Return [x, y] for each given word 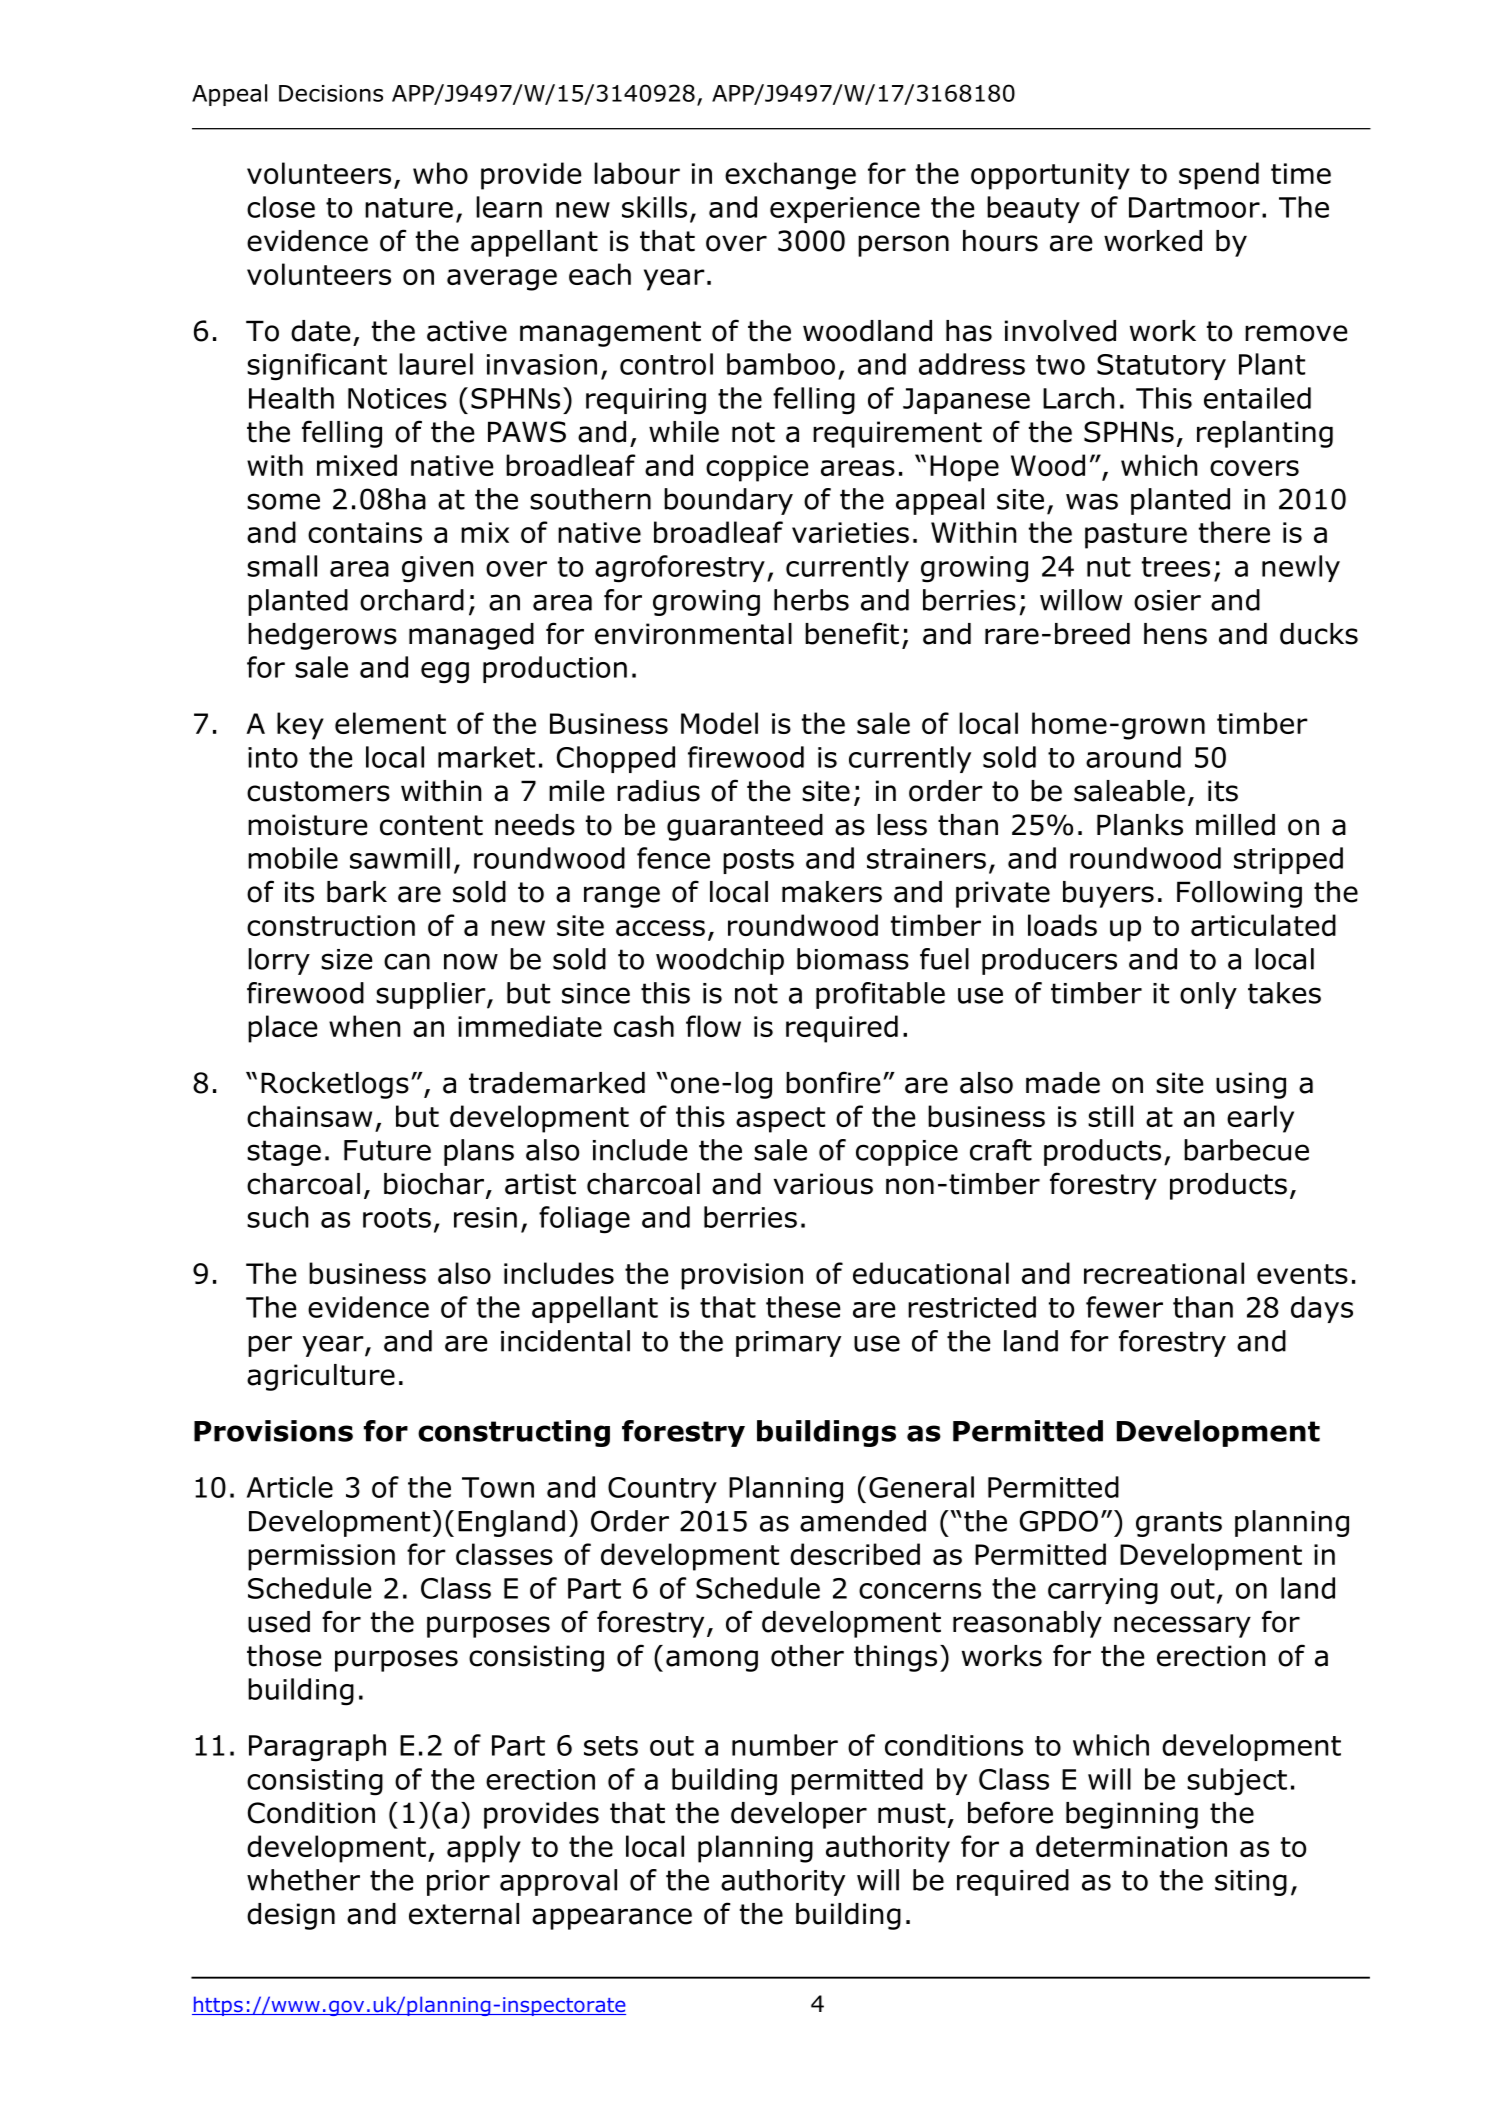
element [390, 723]
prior [458, 1883]
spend [1219, 176]
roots [397, 1218]
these [803, 1307]
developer [799, 1815]
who [440, 173]
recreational [1164, 1273]
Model [719, 723]
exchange [790, 176]
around [1133, 757]
